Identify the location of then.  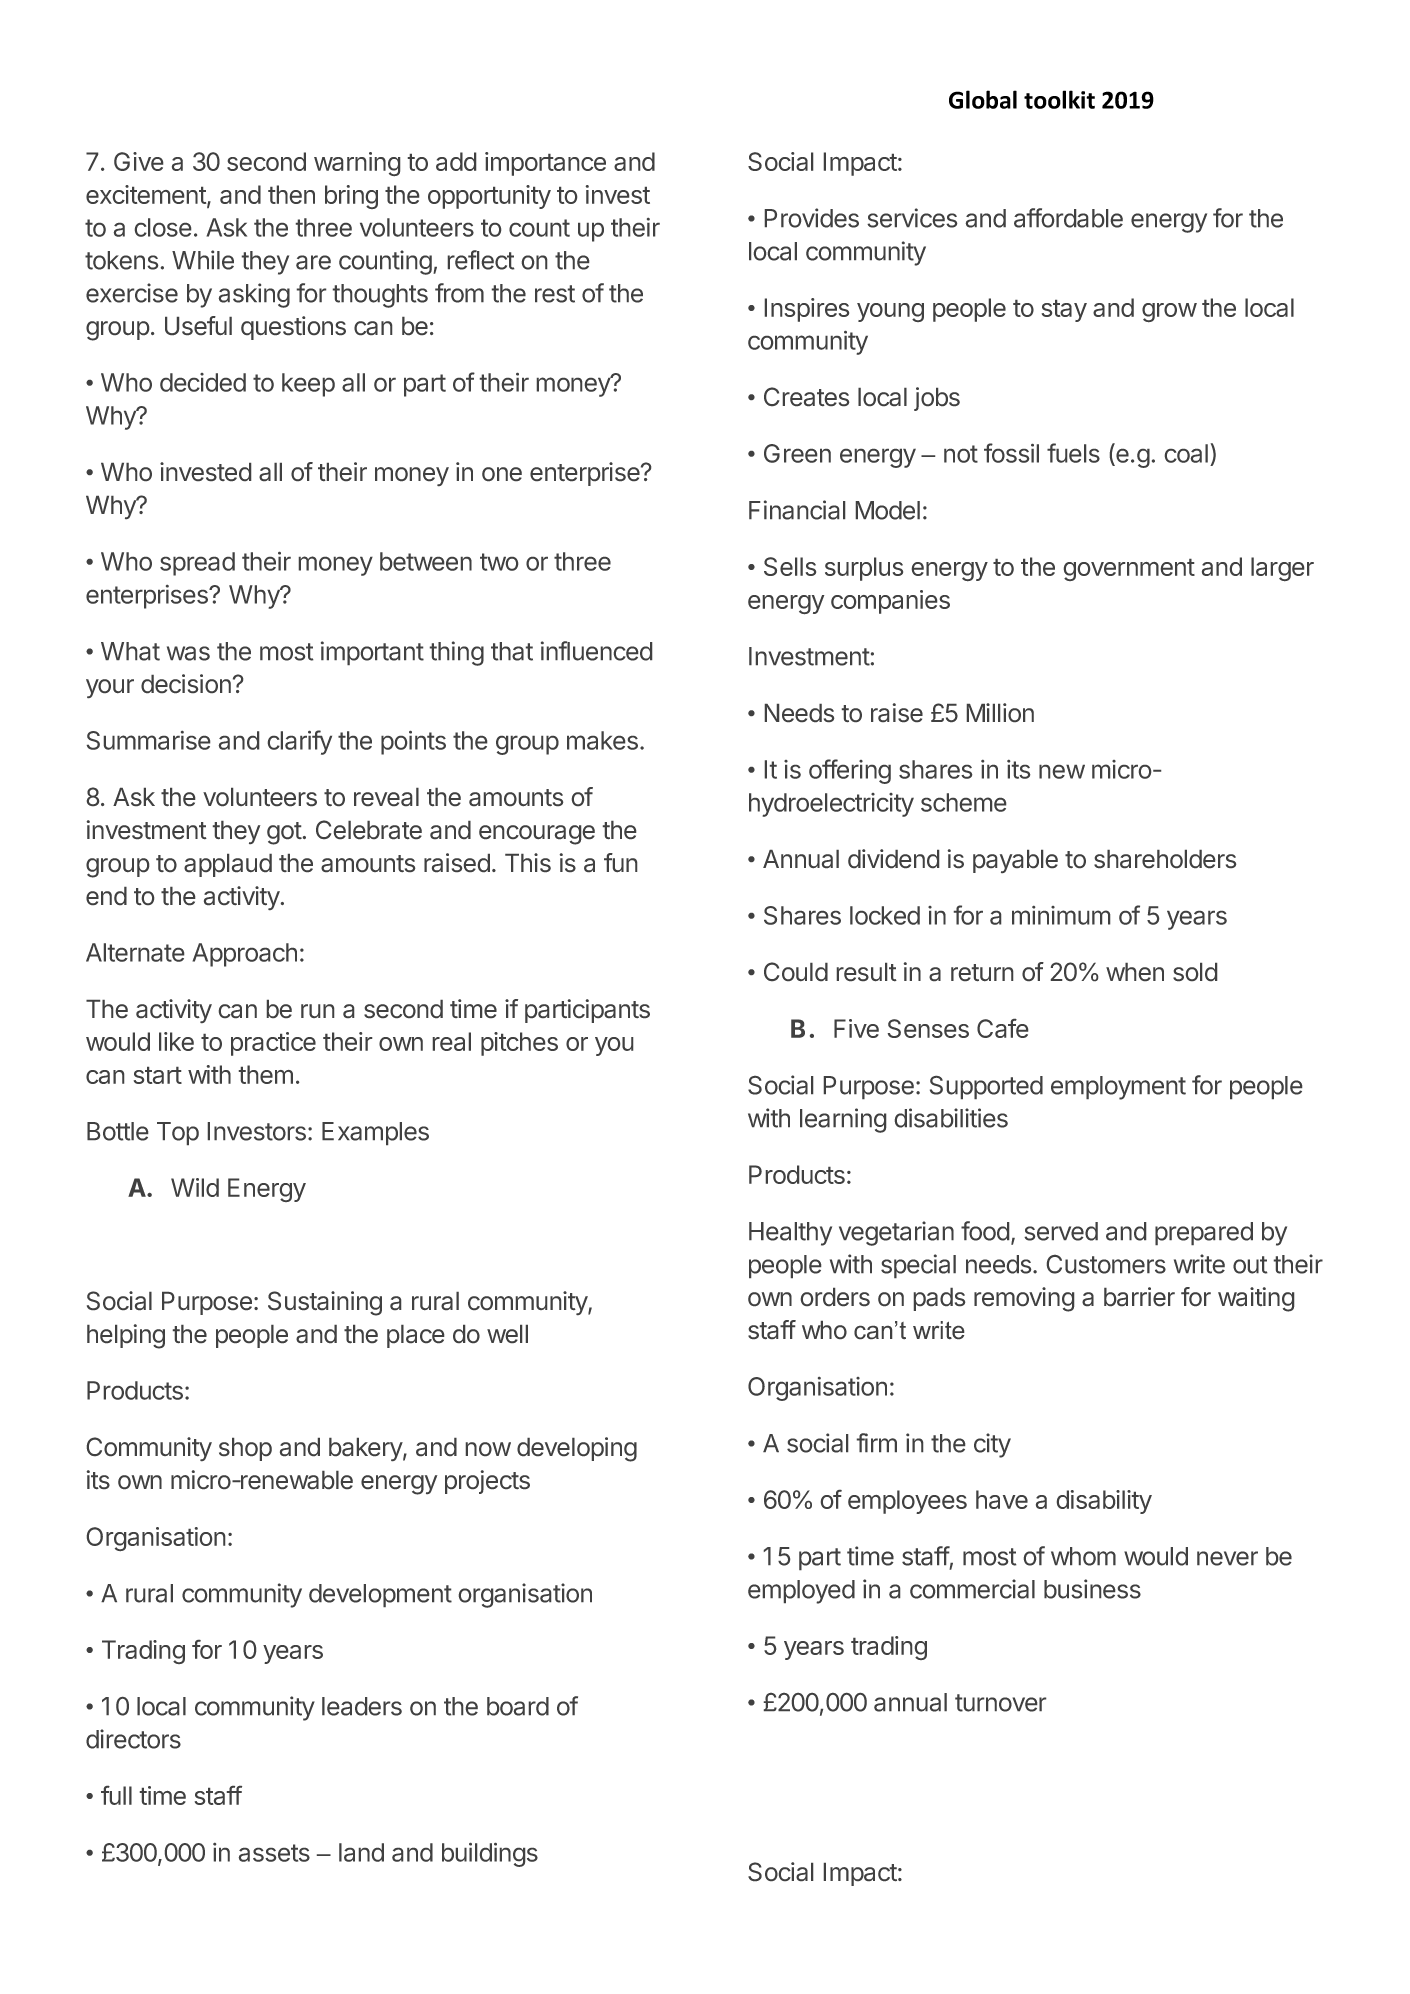
(291, 194).
